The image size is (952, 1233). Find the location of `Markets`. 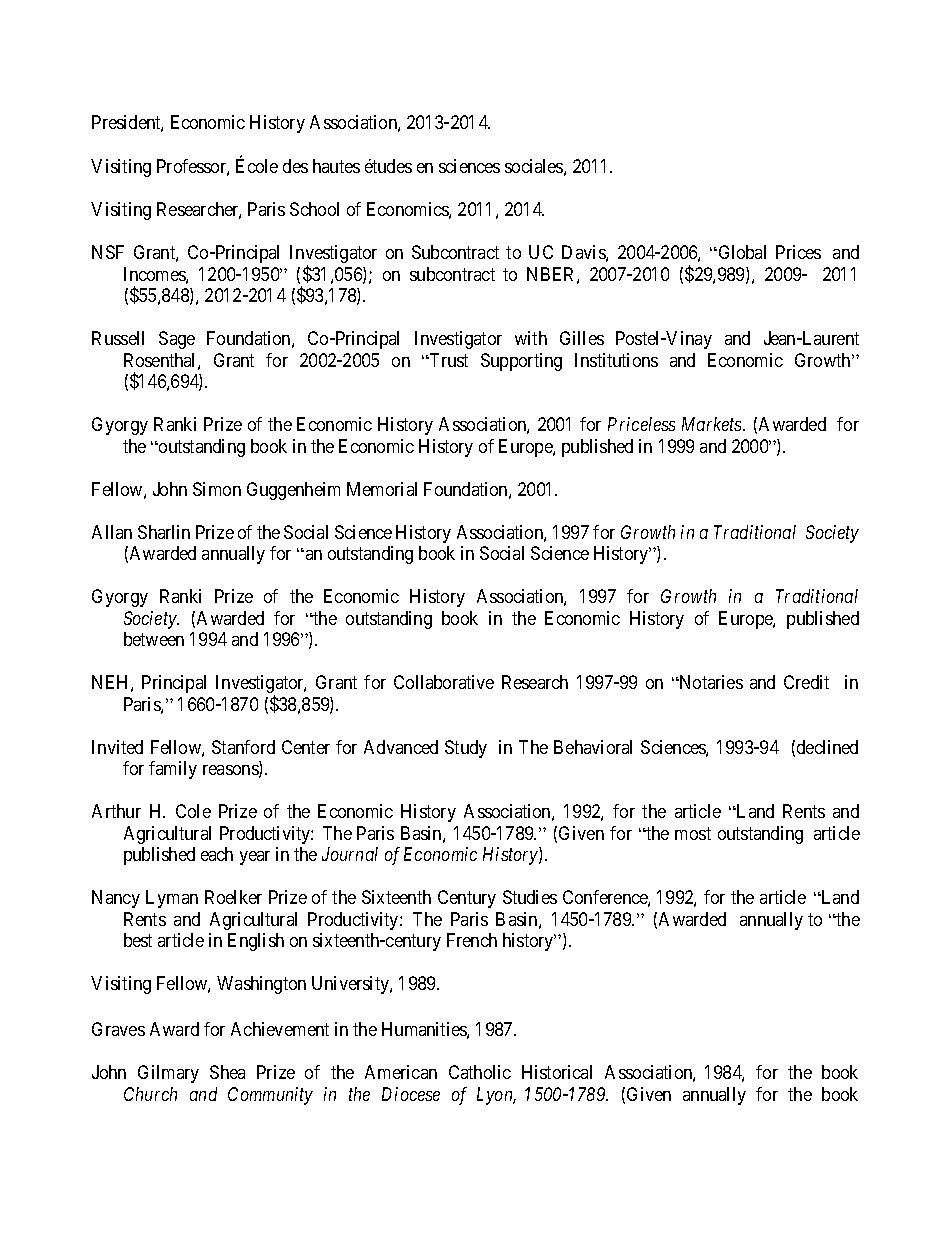

Markets is located at coordinates (713, 424).
